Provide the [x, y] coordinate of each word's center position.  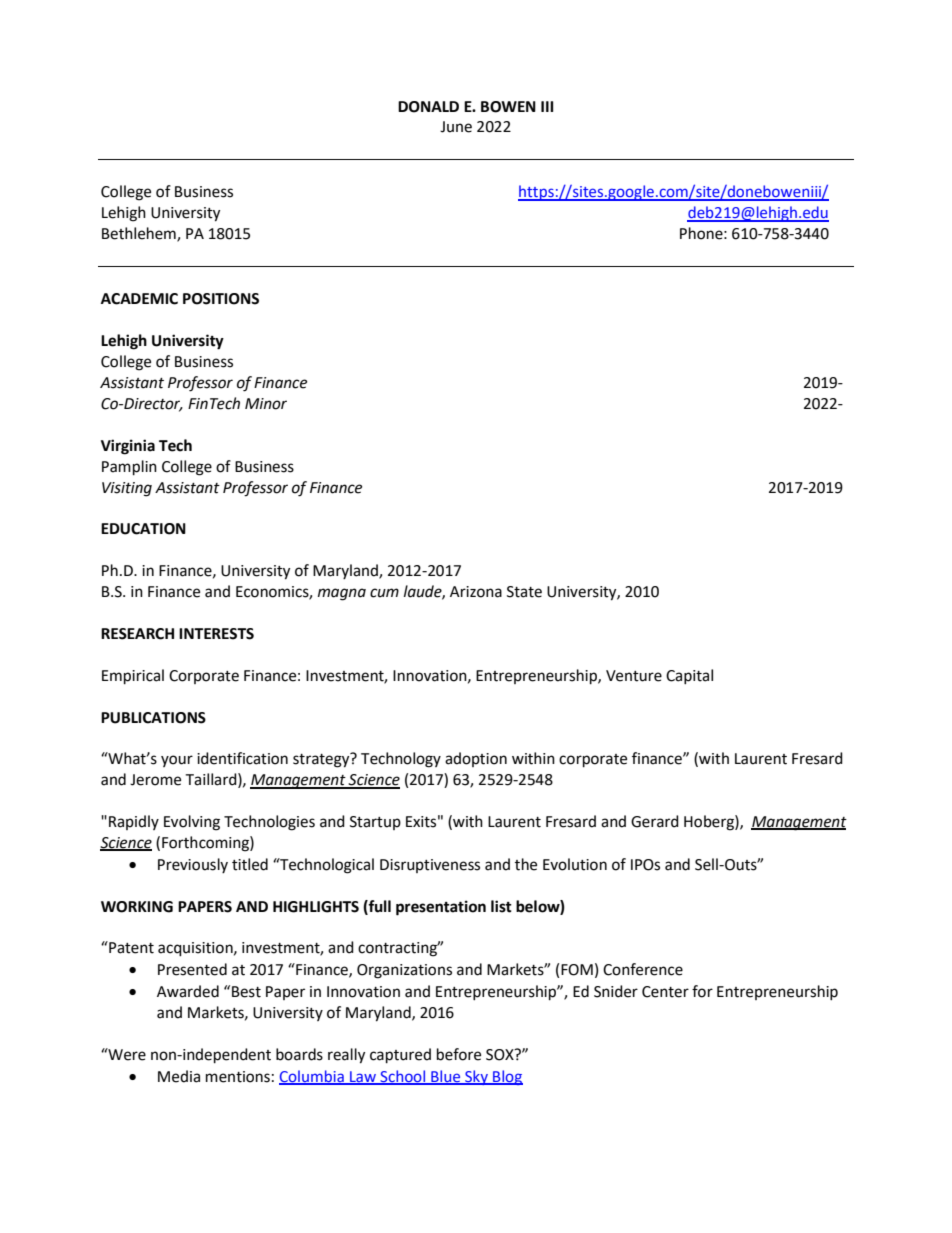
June [456, 127]
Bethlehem [140, 234]
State [524, 592]
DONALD [428, 107]
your [177, 761]
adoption [476, 759]
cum [384, 593]
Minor [266, 404]
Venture [634, 676]
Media [179, 1076]
